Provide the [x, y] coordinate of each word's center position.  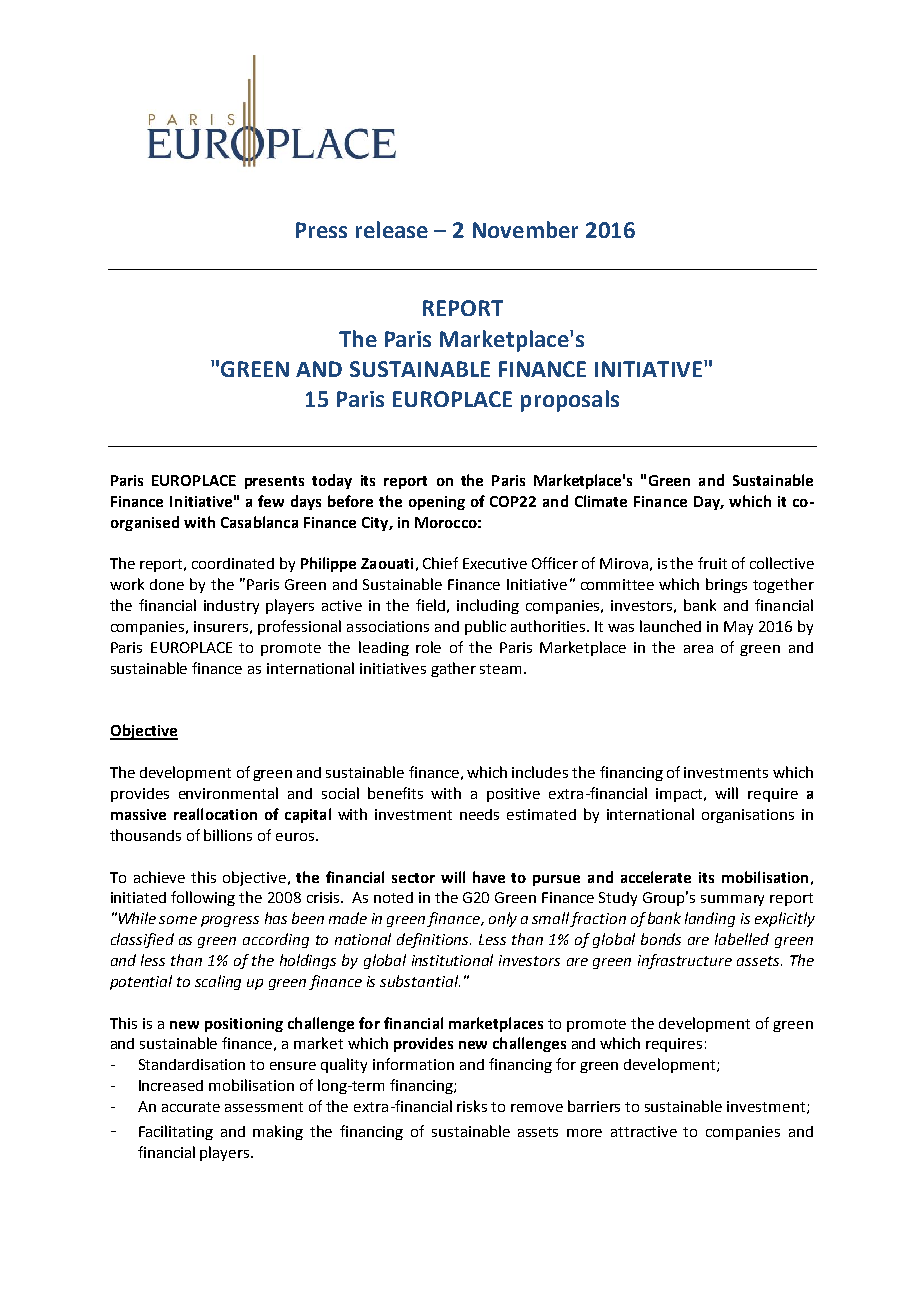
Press [321, 230]
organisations [748, 816]
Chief [440, 563]
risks [472, 1106]
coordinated [233, 563]
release [392, 229]
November [525, 229]
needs [479, 814]
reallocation [215, 814]
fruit [712, 563]
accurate [191, 1107]
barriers [594, 1106]
